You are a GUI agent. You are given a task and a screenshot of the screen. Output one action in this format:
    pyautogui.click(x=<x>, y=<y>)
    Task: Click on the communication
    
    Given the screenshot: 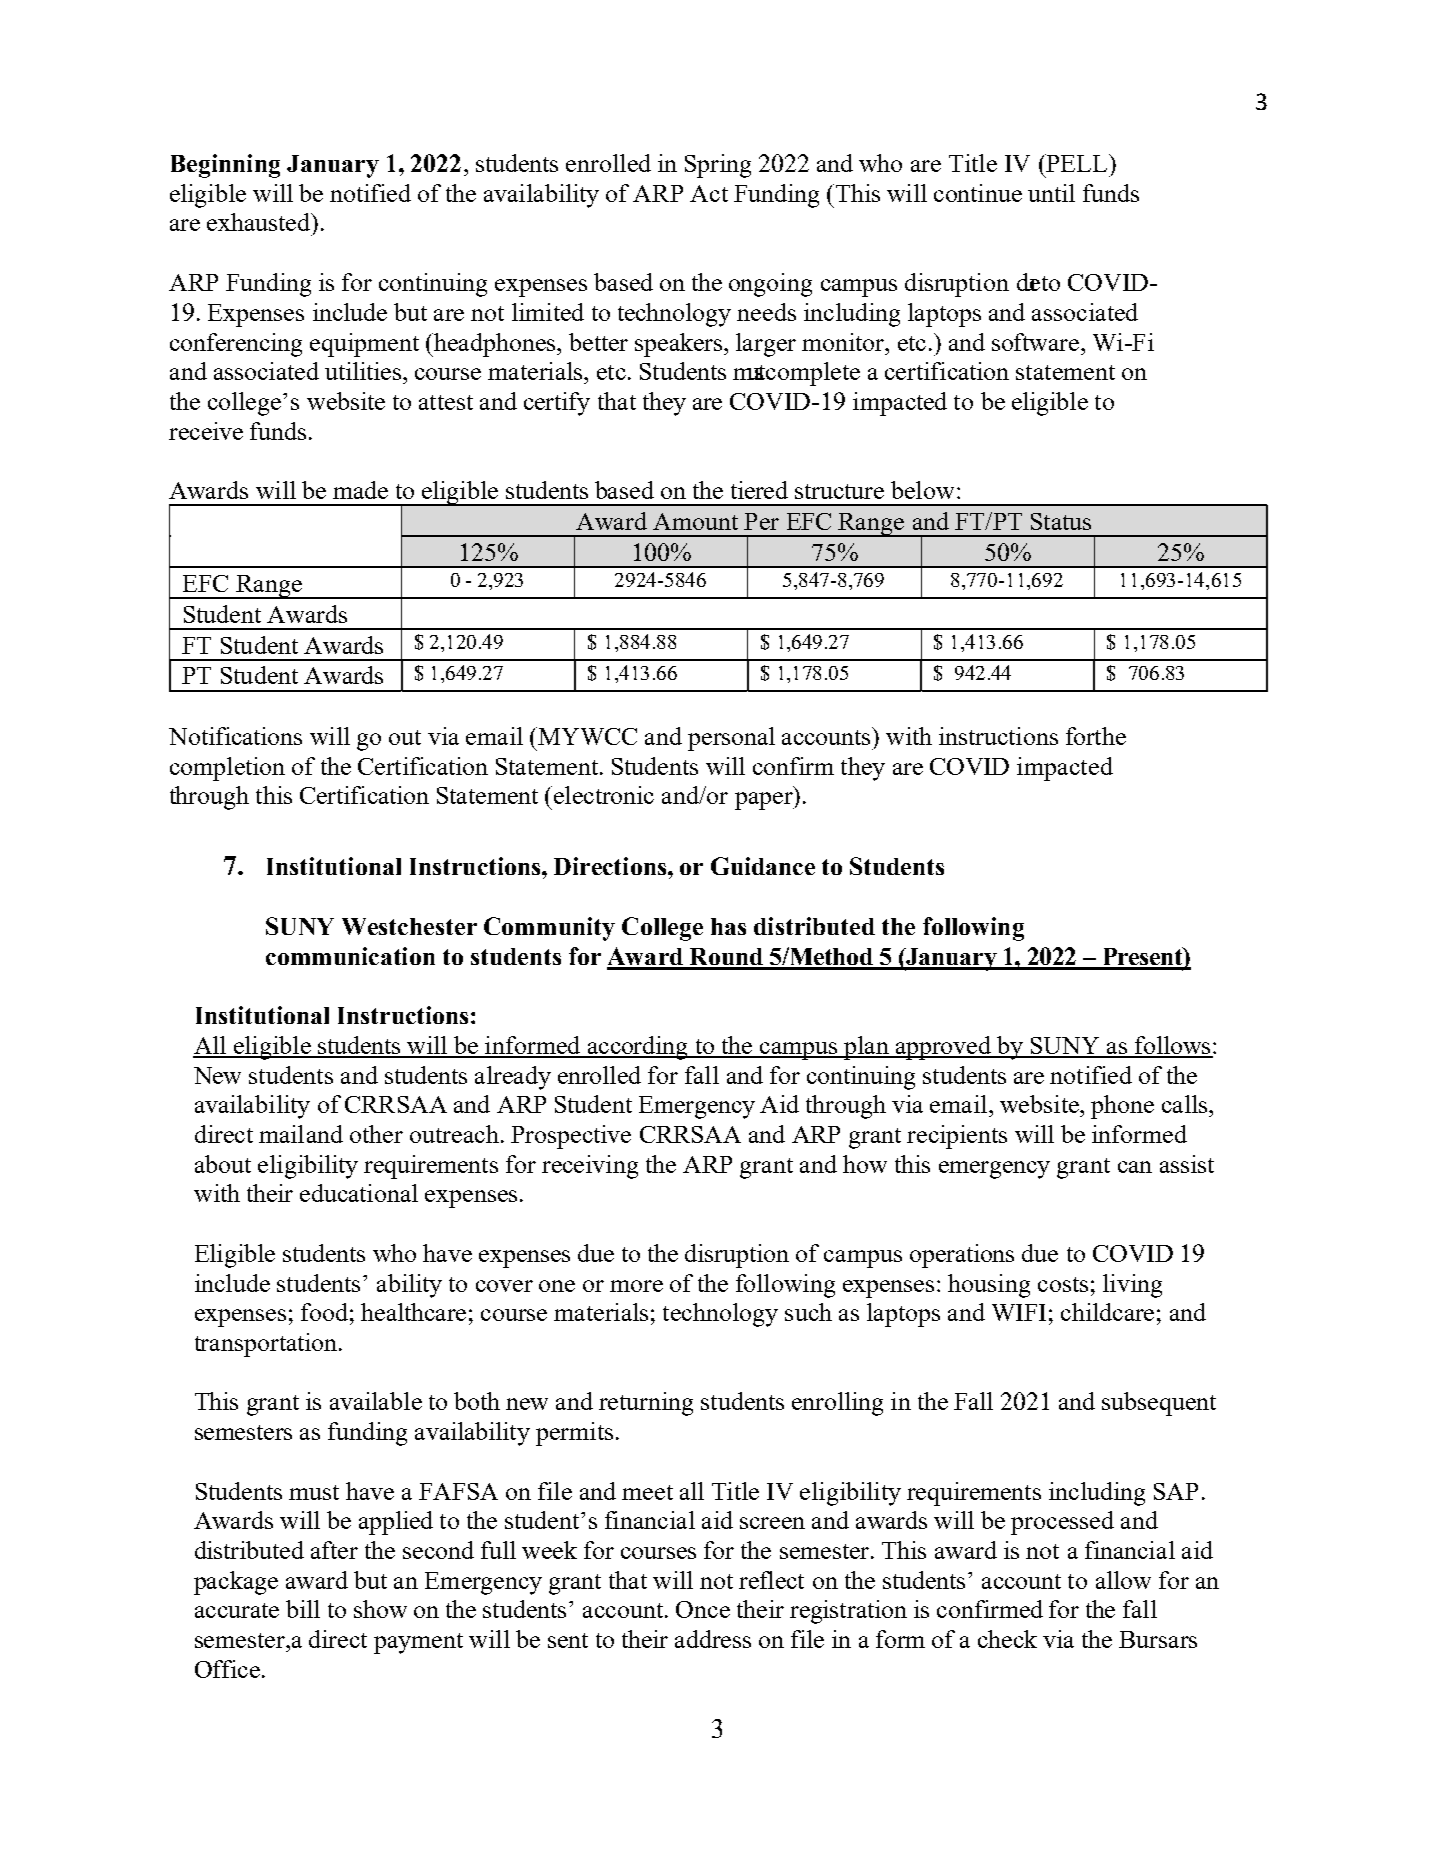 What is the action you would take?
    pyautogui.click(x=350, y=956)
